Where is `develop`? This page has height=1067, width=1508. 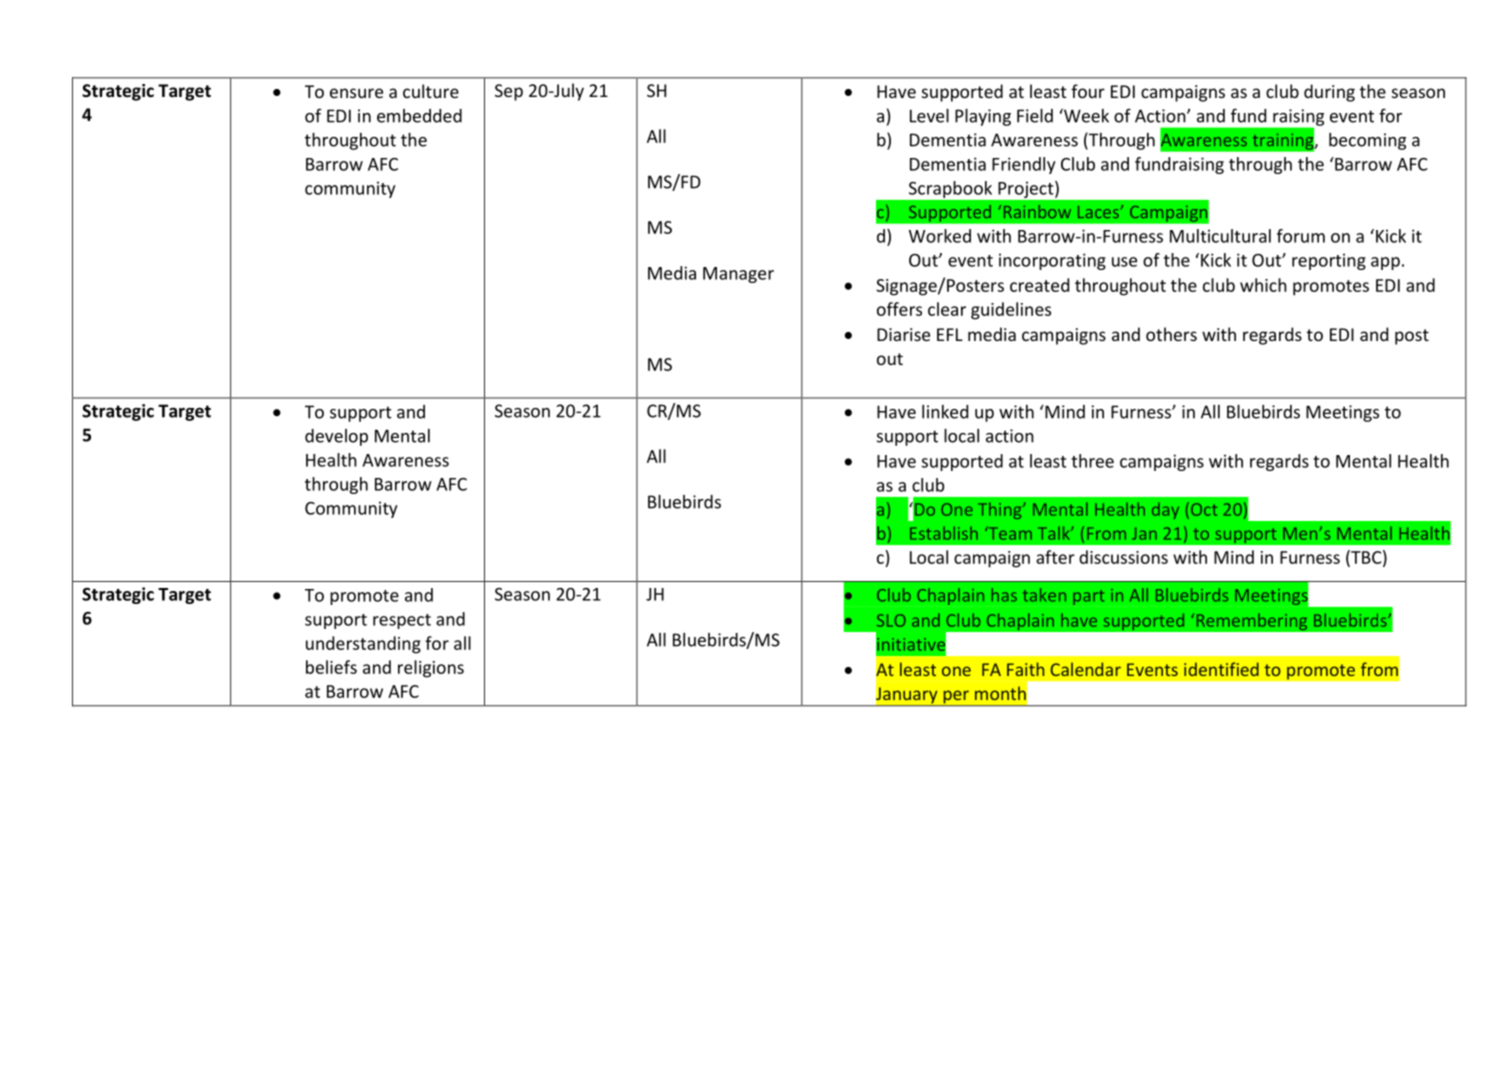
develop is located at coordinates (336, 437).
